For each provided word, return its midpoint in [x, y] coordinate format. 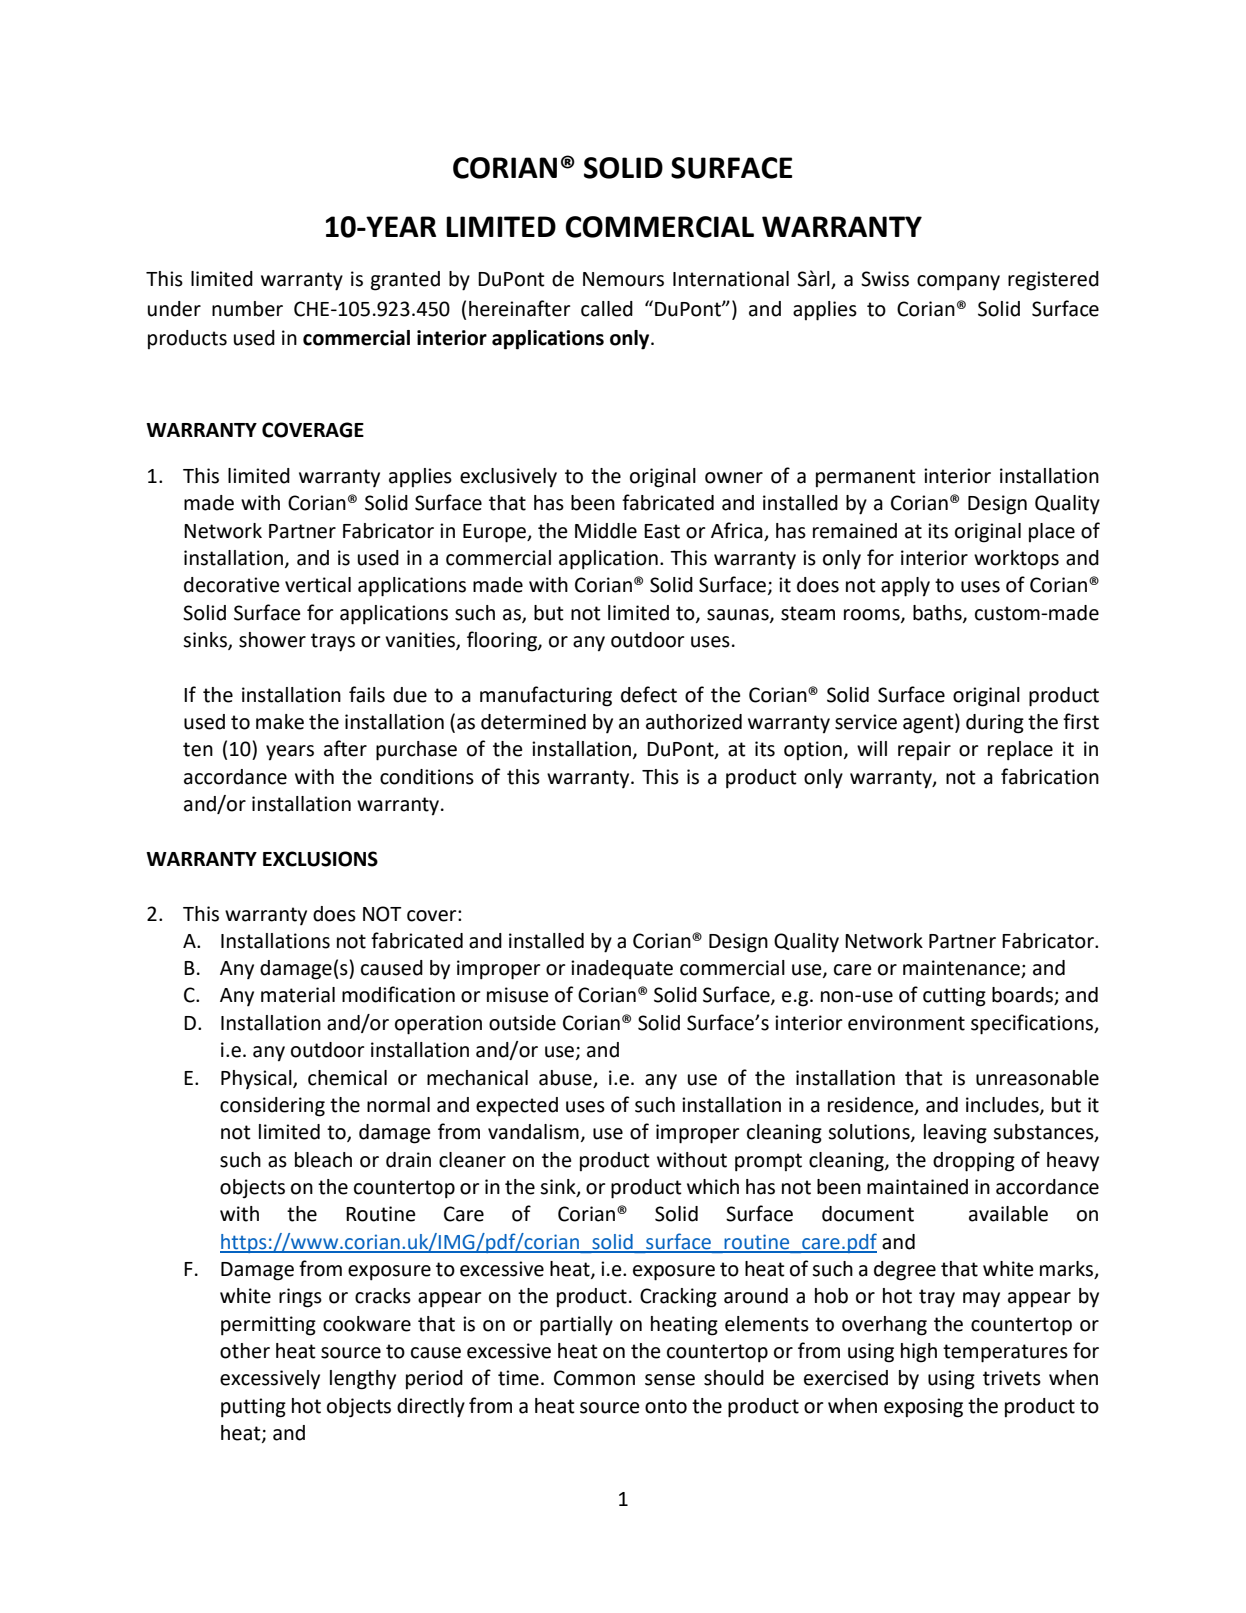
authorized [694, 722]
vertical [318, 585]
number [247, 309]
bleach [323, 1160]
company [958, 283]
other [245, 1351]
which [713, 1187]
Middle [606, 531]
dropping [974, 1162]
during [995, 724]
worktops [1016, 560]
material [298, 995]
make [280, 722]
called [607, 309]
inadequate [622, 970]
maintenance [962, 969]
